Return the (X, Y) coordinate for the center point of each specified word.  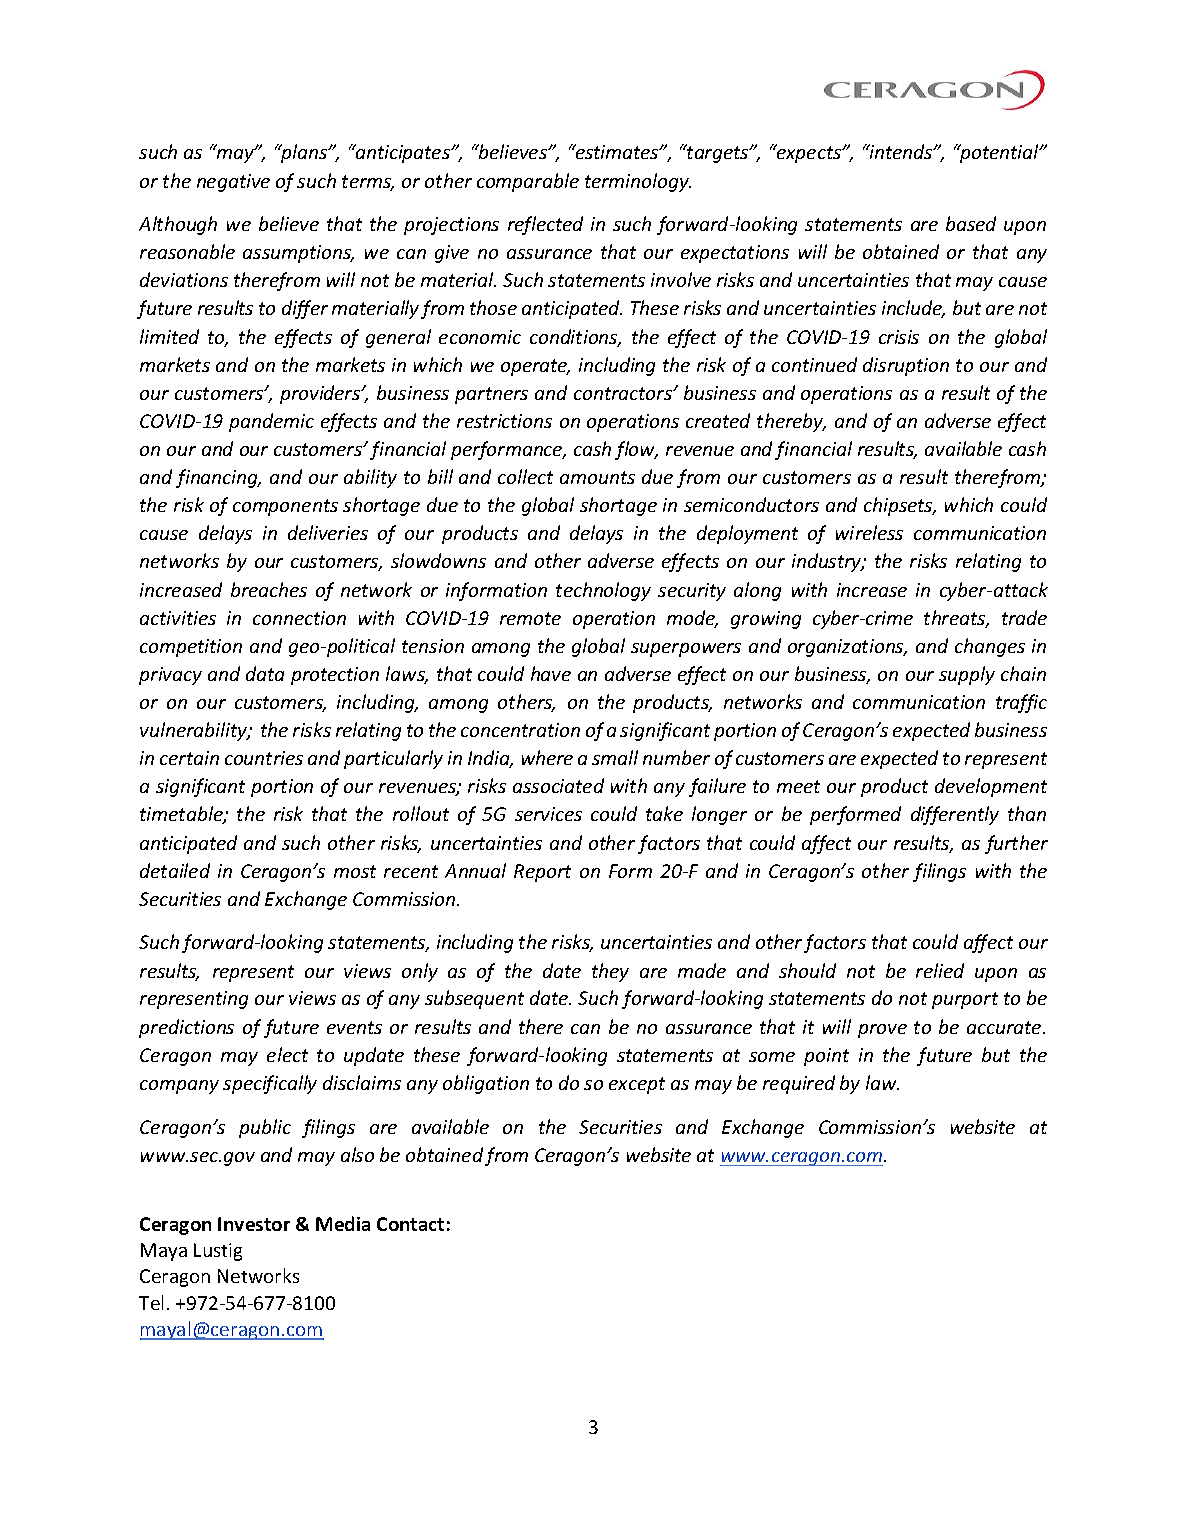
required (799, 1084)
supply (967, 675)
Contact (410, 1224)
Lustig (218, 1252)
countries (264, 758)
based (971, 223)
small (615, 757)
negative (233, 183)
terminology (638, 182)
